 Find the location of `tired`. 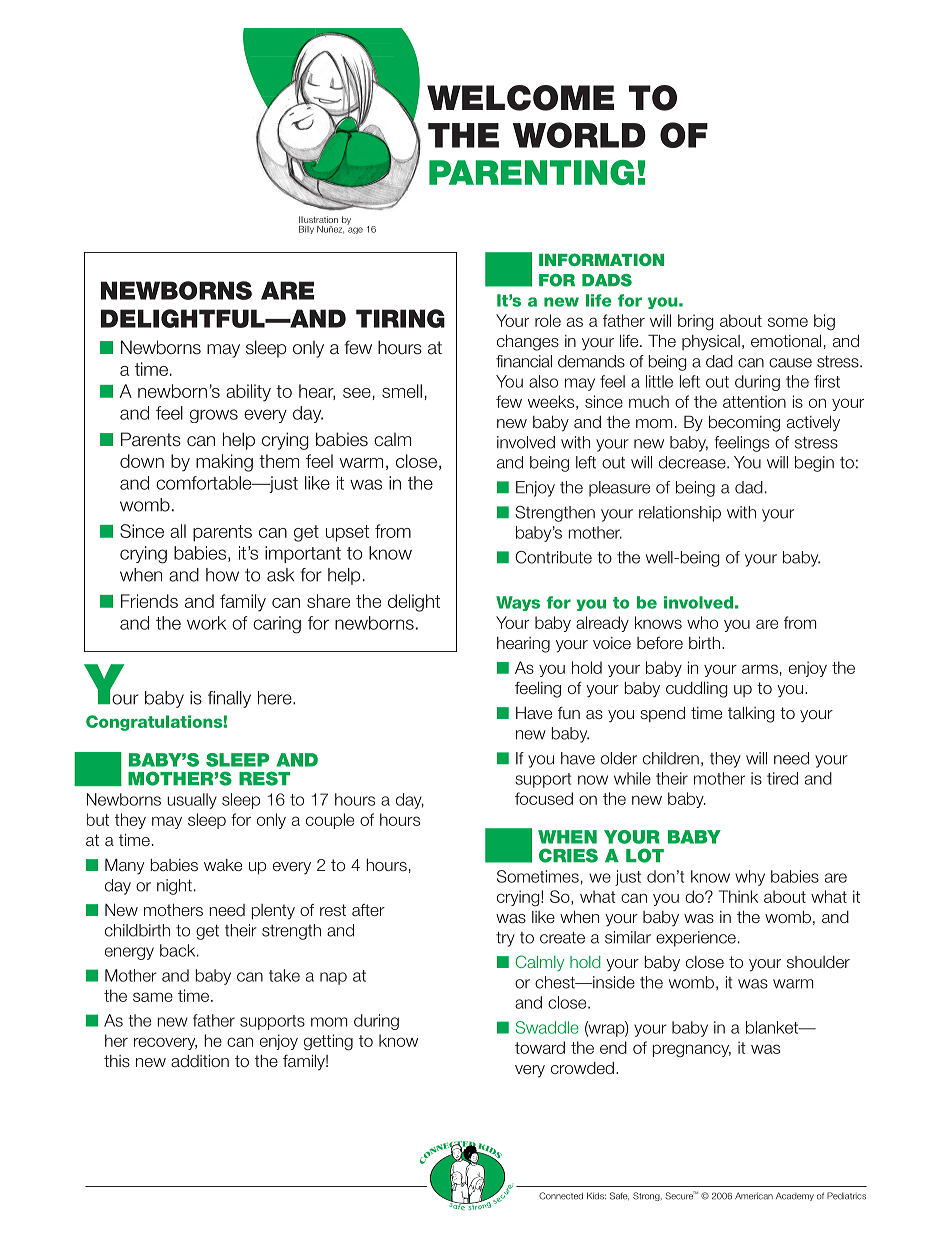

tired is located at coordinates (782, 778).
